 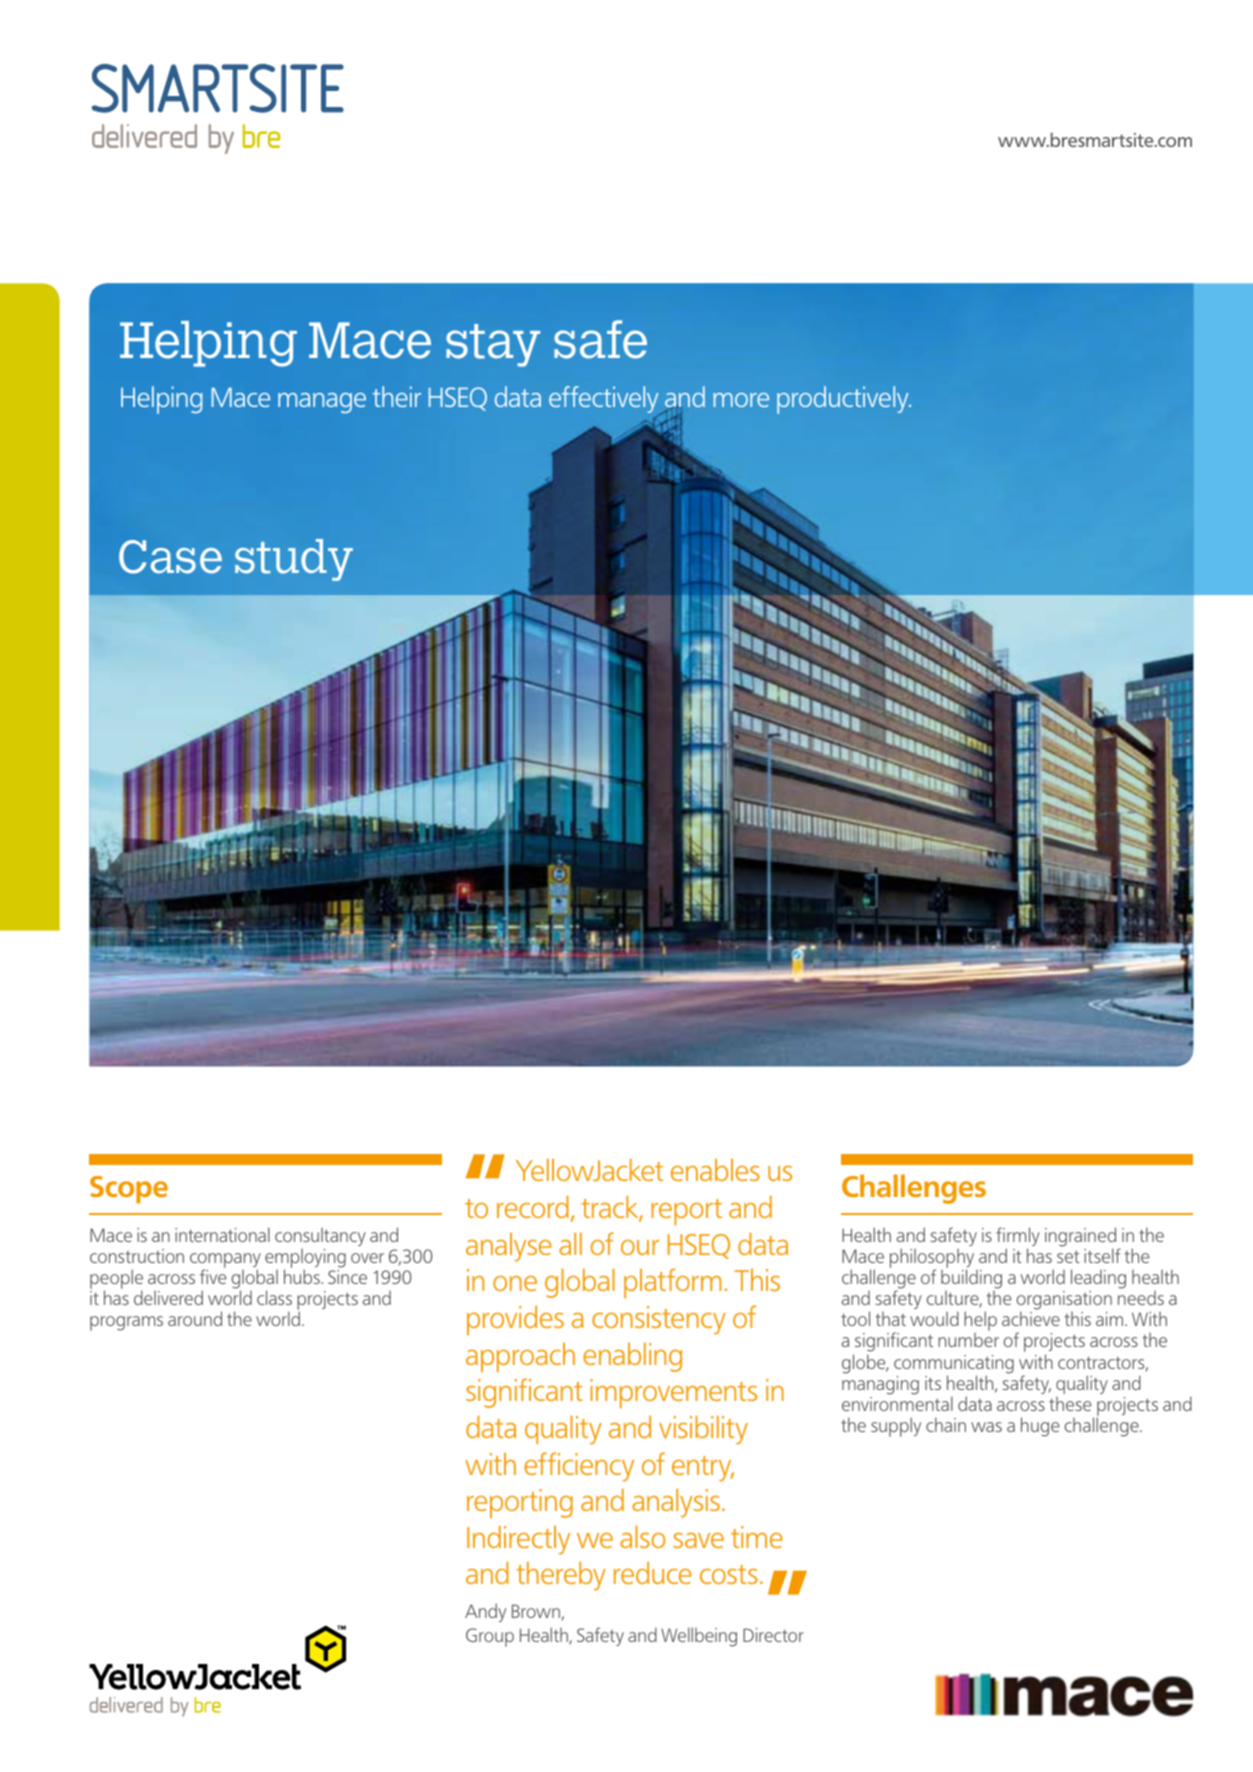 What do you see at coordinates (640, 1247) in the image?
I see `our` at bounding box center [640, 1247].
